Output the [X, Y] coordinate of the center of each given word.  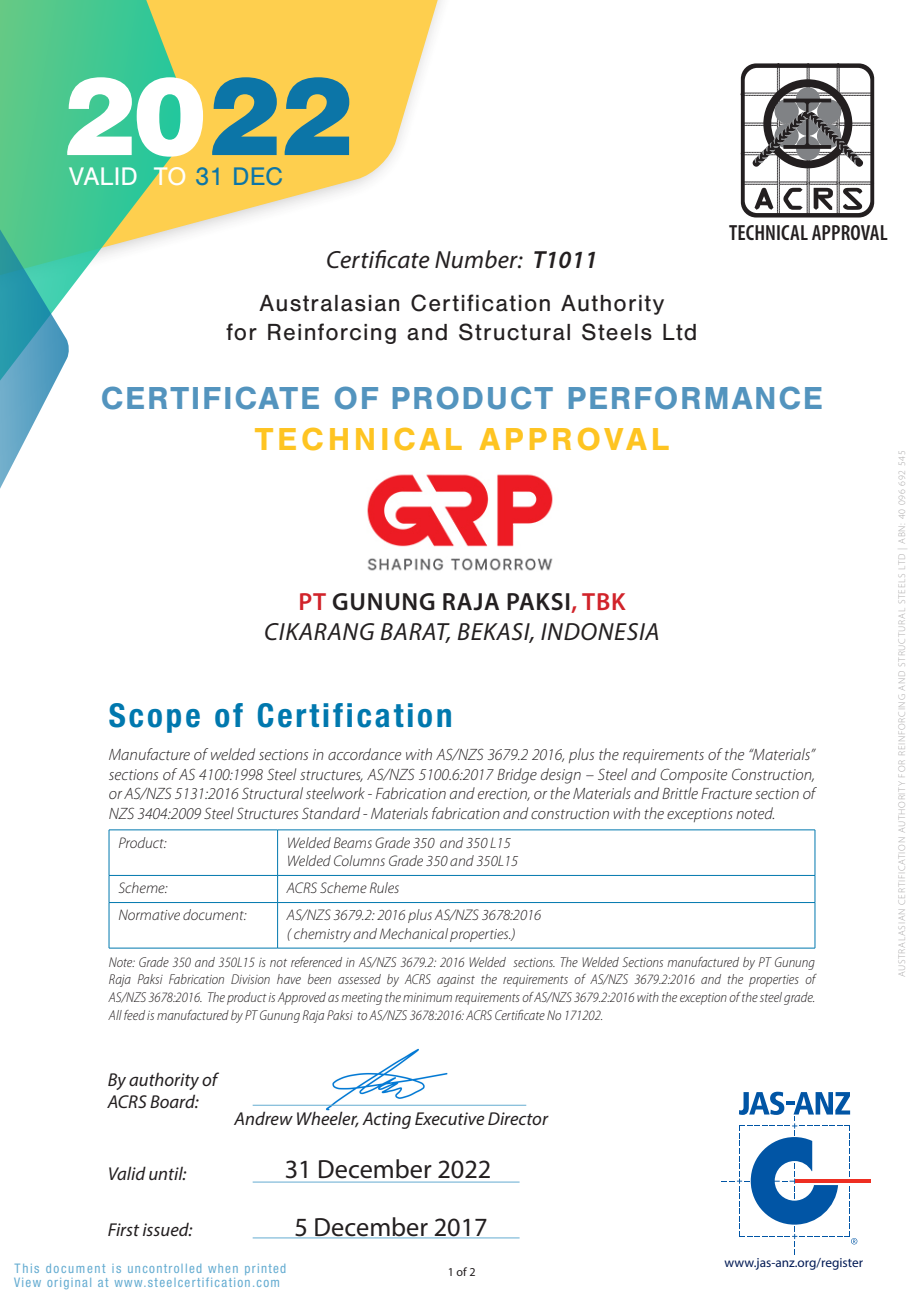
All [115, 1015]
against [456, 981]
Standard [331, 813]
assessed [359, 979]
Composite [693, 775]
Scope [154, 718]
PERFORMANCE [695, 398]
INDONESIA [599, 632]
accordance [364, 754]
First [124, 1229]
